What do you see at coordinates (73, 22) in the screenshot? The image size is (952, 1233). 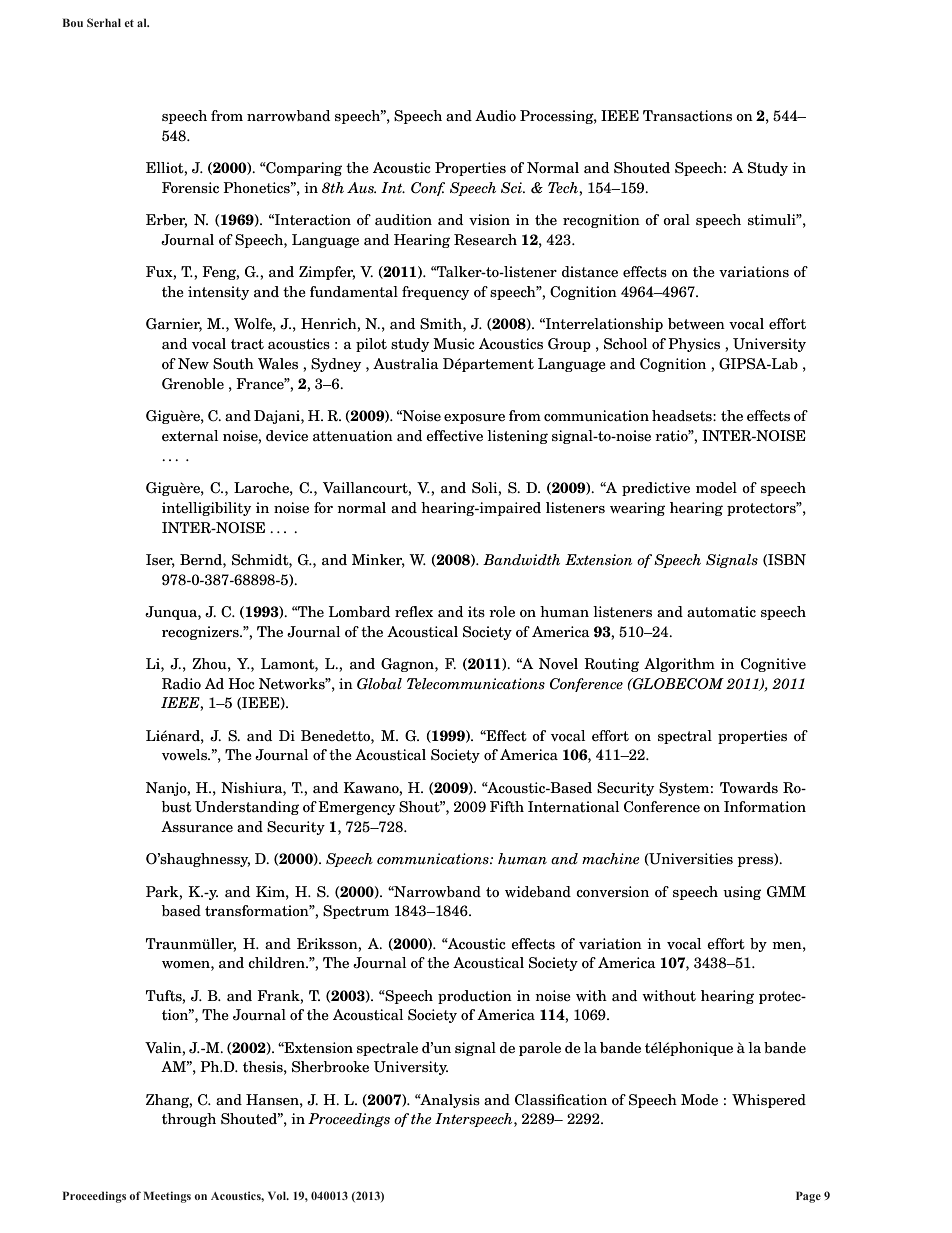 I see `Bou` at bounding box center [73, 22].
